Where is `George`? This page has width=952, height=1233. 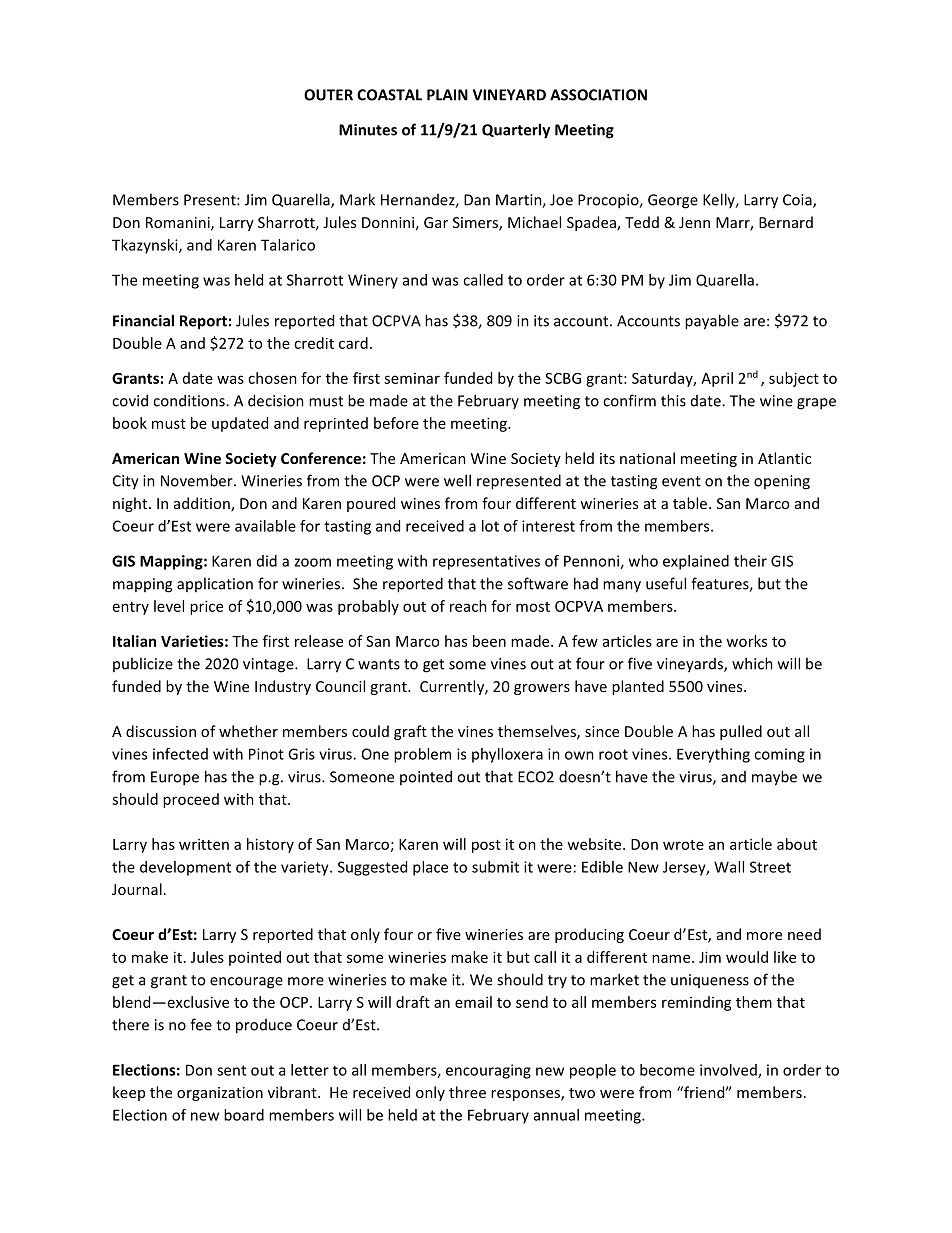 George is located at coordinates (673, 201).
